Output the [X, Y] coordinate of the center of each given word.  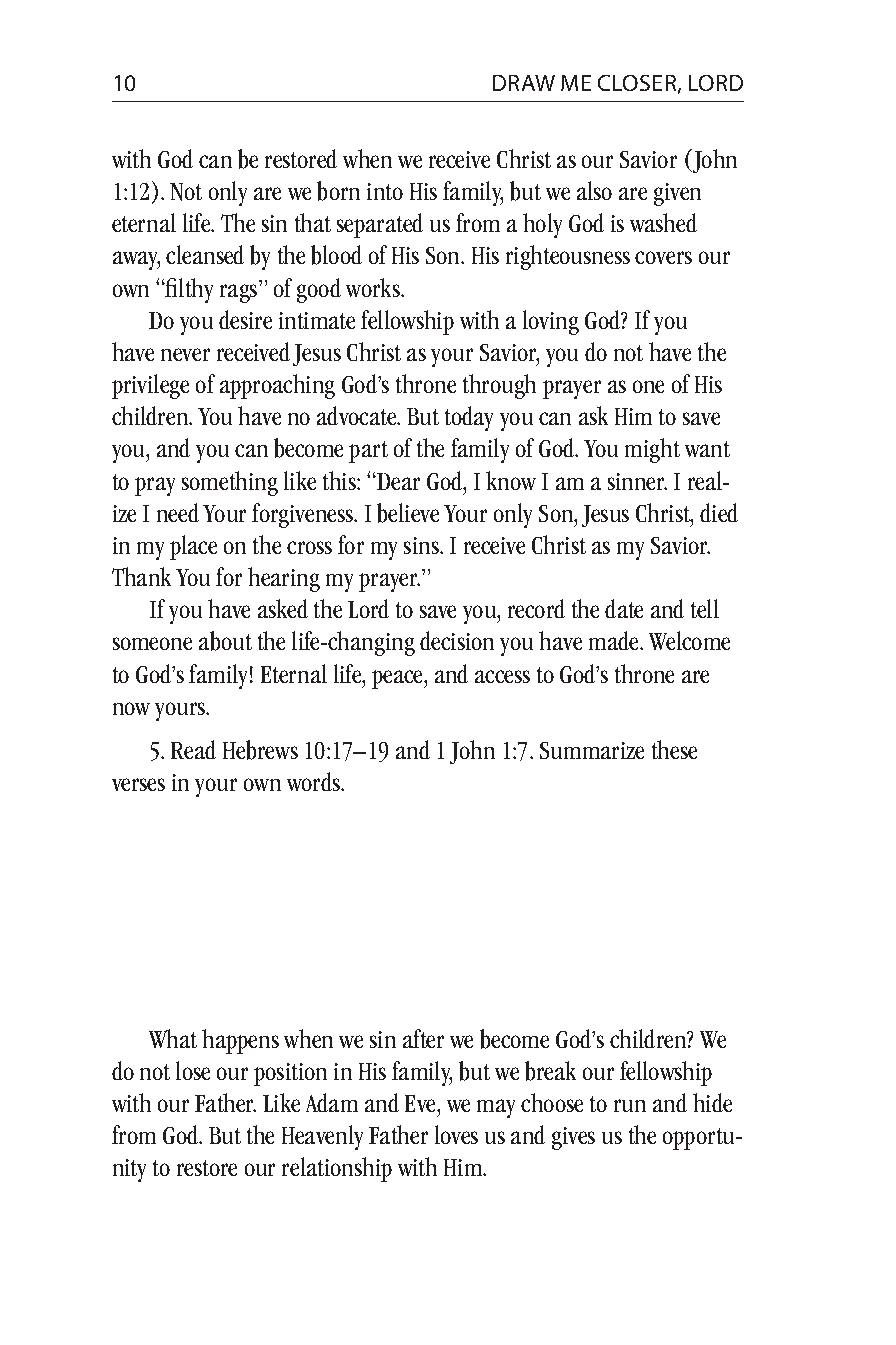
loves [456, 1134]
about [225, 641]
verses [138, 784]
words [315, 781]
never [185, 354]
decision [457, 640]
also [594, 190]
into [385, 191]
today [469, 418]
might [652, 450]
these [674, 749]
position [290, 1074]
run [630, 1105]
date [624, 608]
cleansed [205, 254]
